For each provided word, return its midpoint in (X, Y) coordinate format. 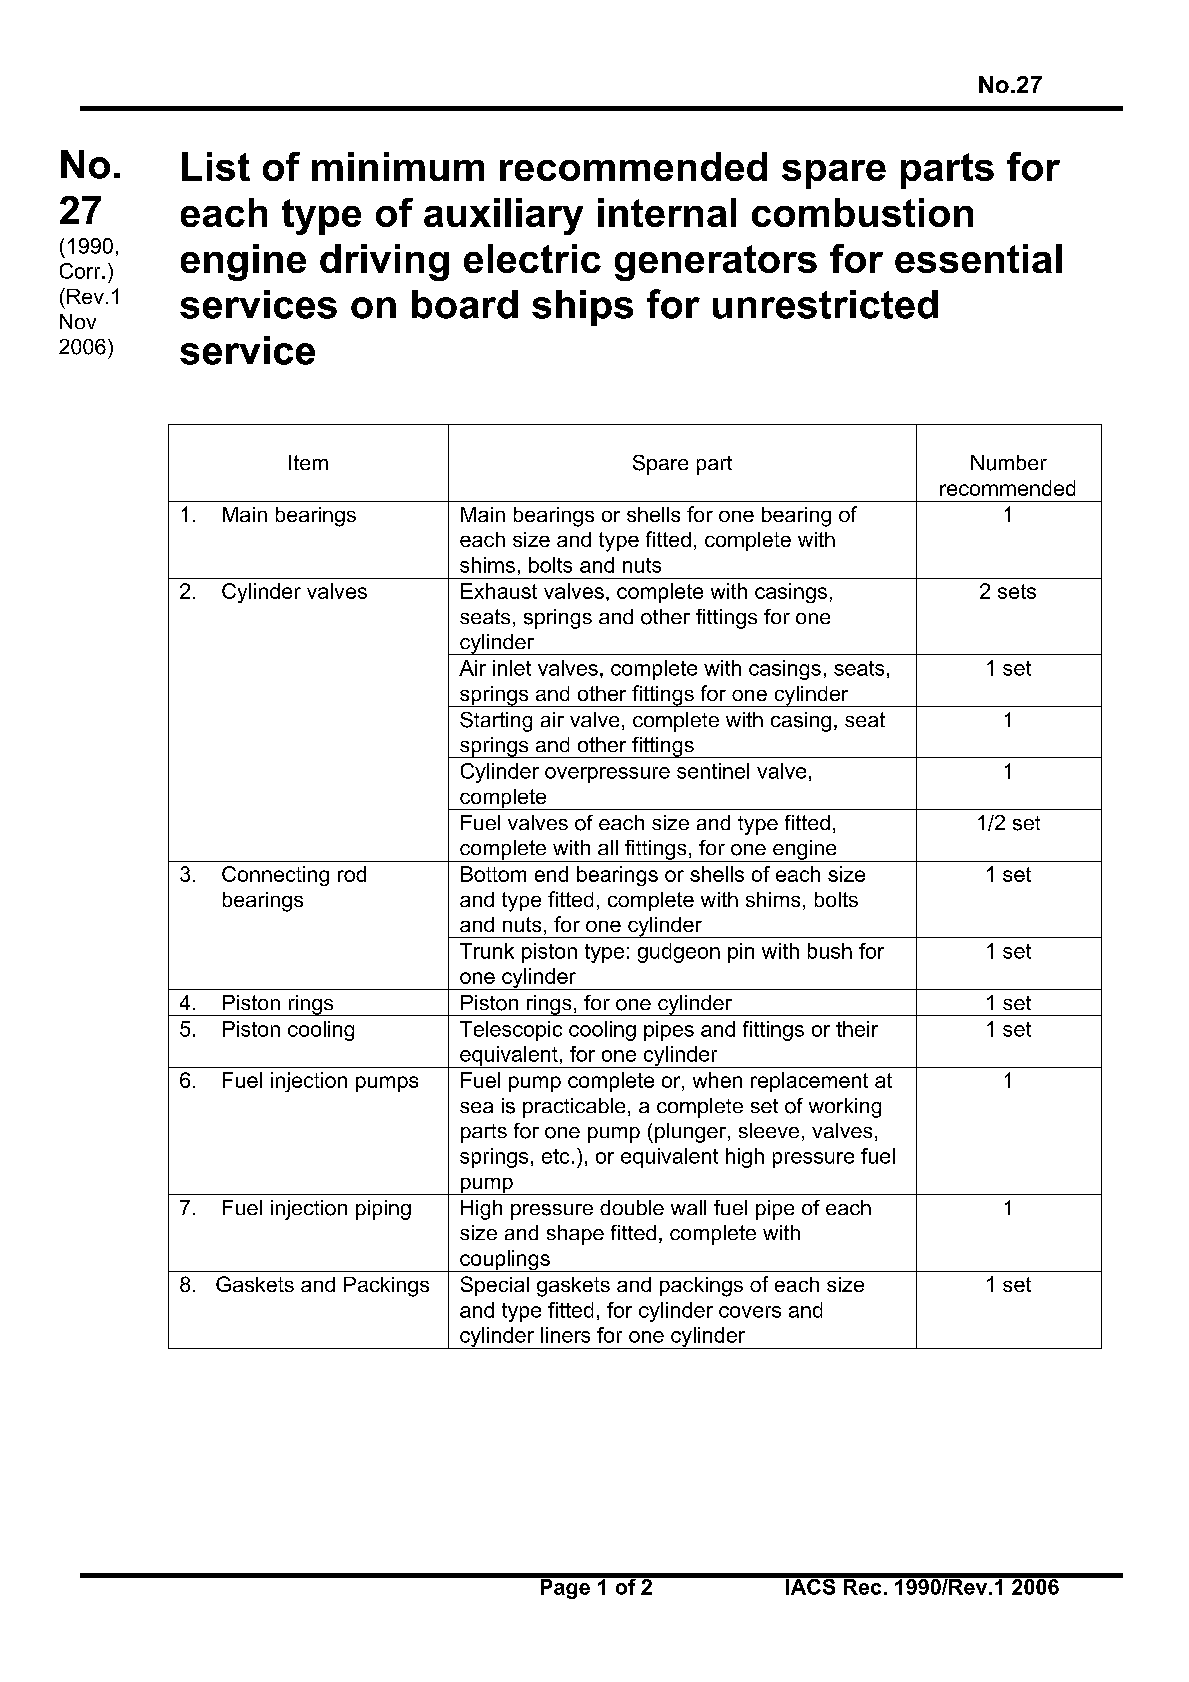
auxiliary (503, 216)
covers (750, 1312)
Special (495, 1286)
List (216, 166)
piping (383, 1210)
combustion (862, 212)
